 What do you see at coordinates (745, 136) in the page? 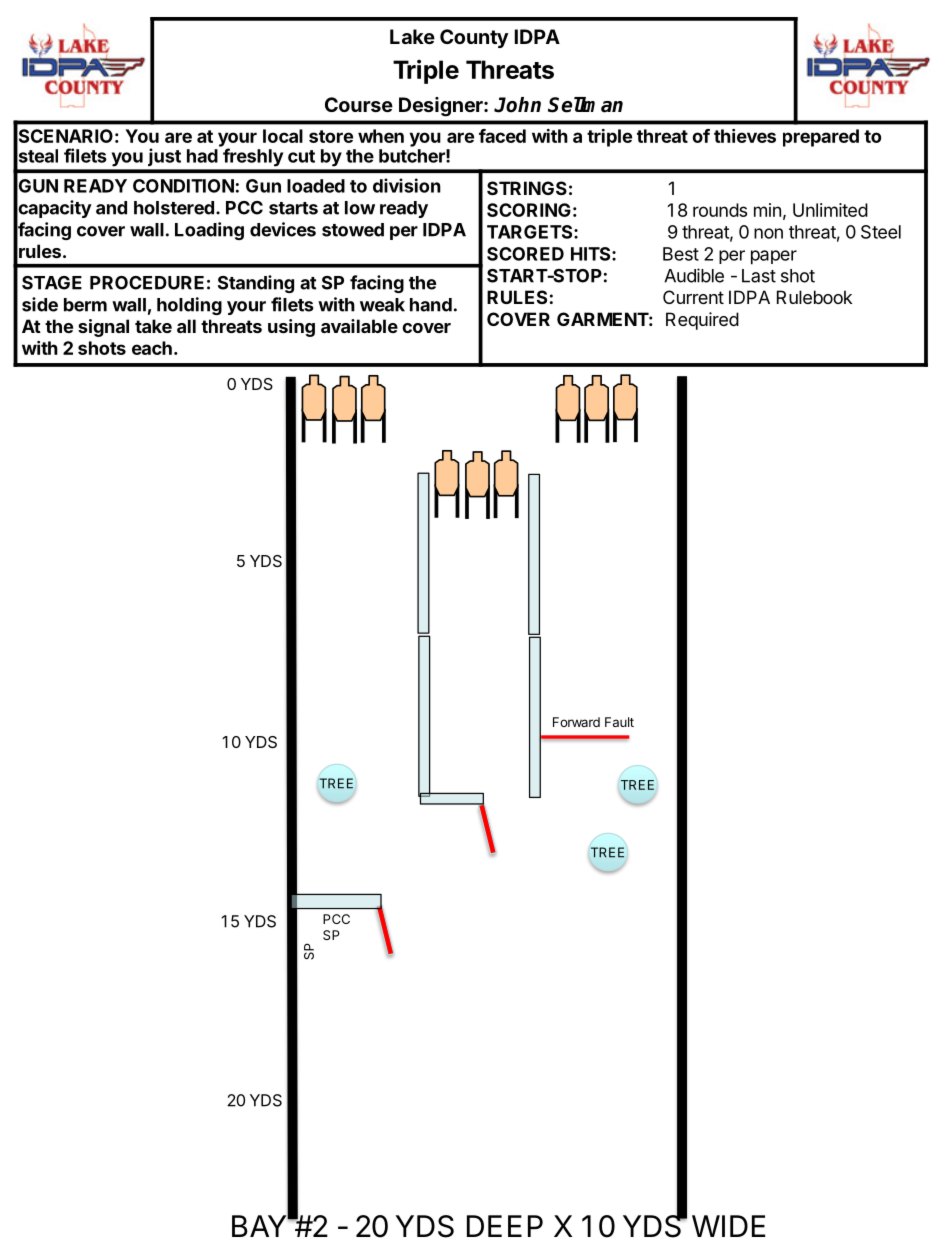
I see `thieves` at bounding box center [745, 136].
